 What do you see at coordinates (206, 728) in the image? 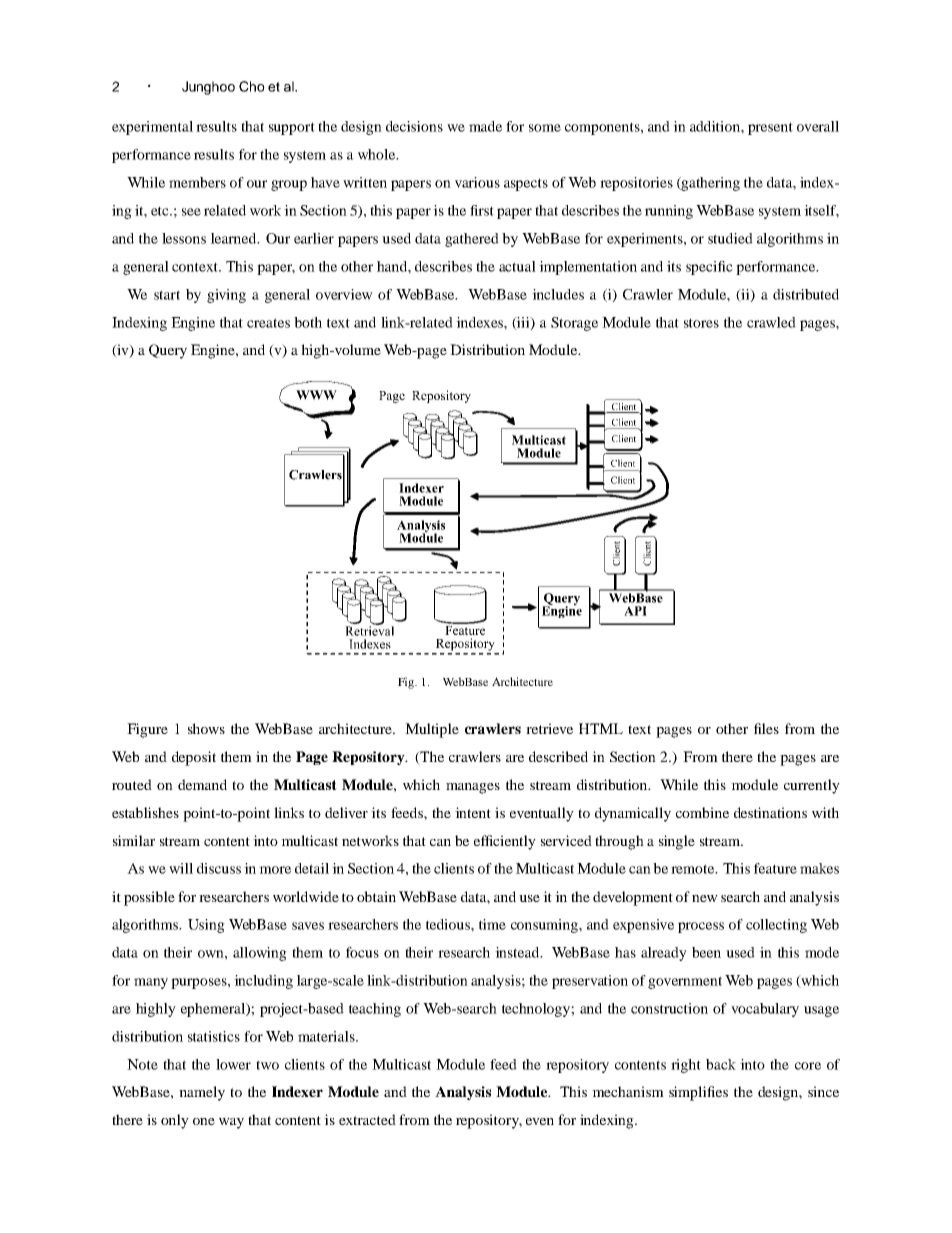
I see `shows` at bounding box center [206, 728].
